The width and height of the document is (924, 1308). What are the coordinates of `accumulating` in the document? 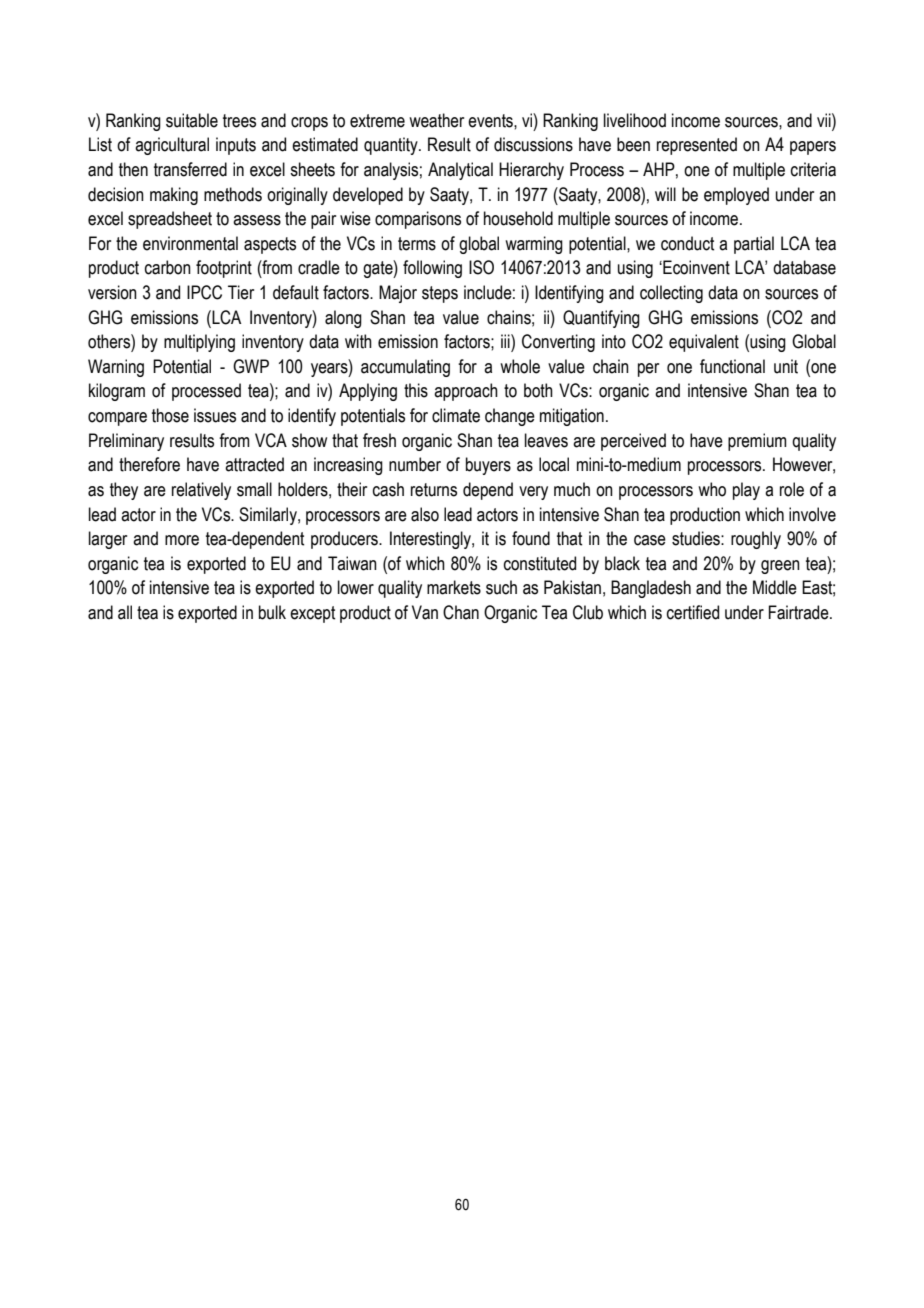 It's located at (405, 368).
